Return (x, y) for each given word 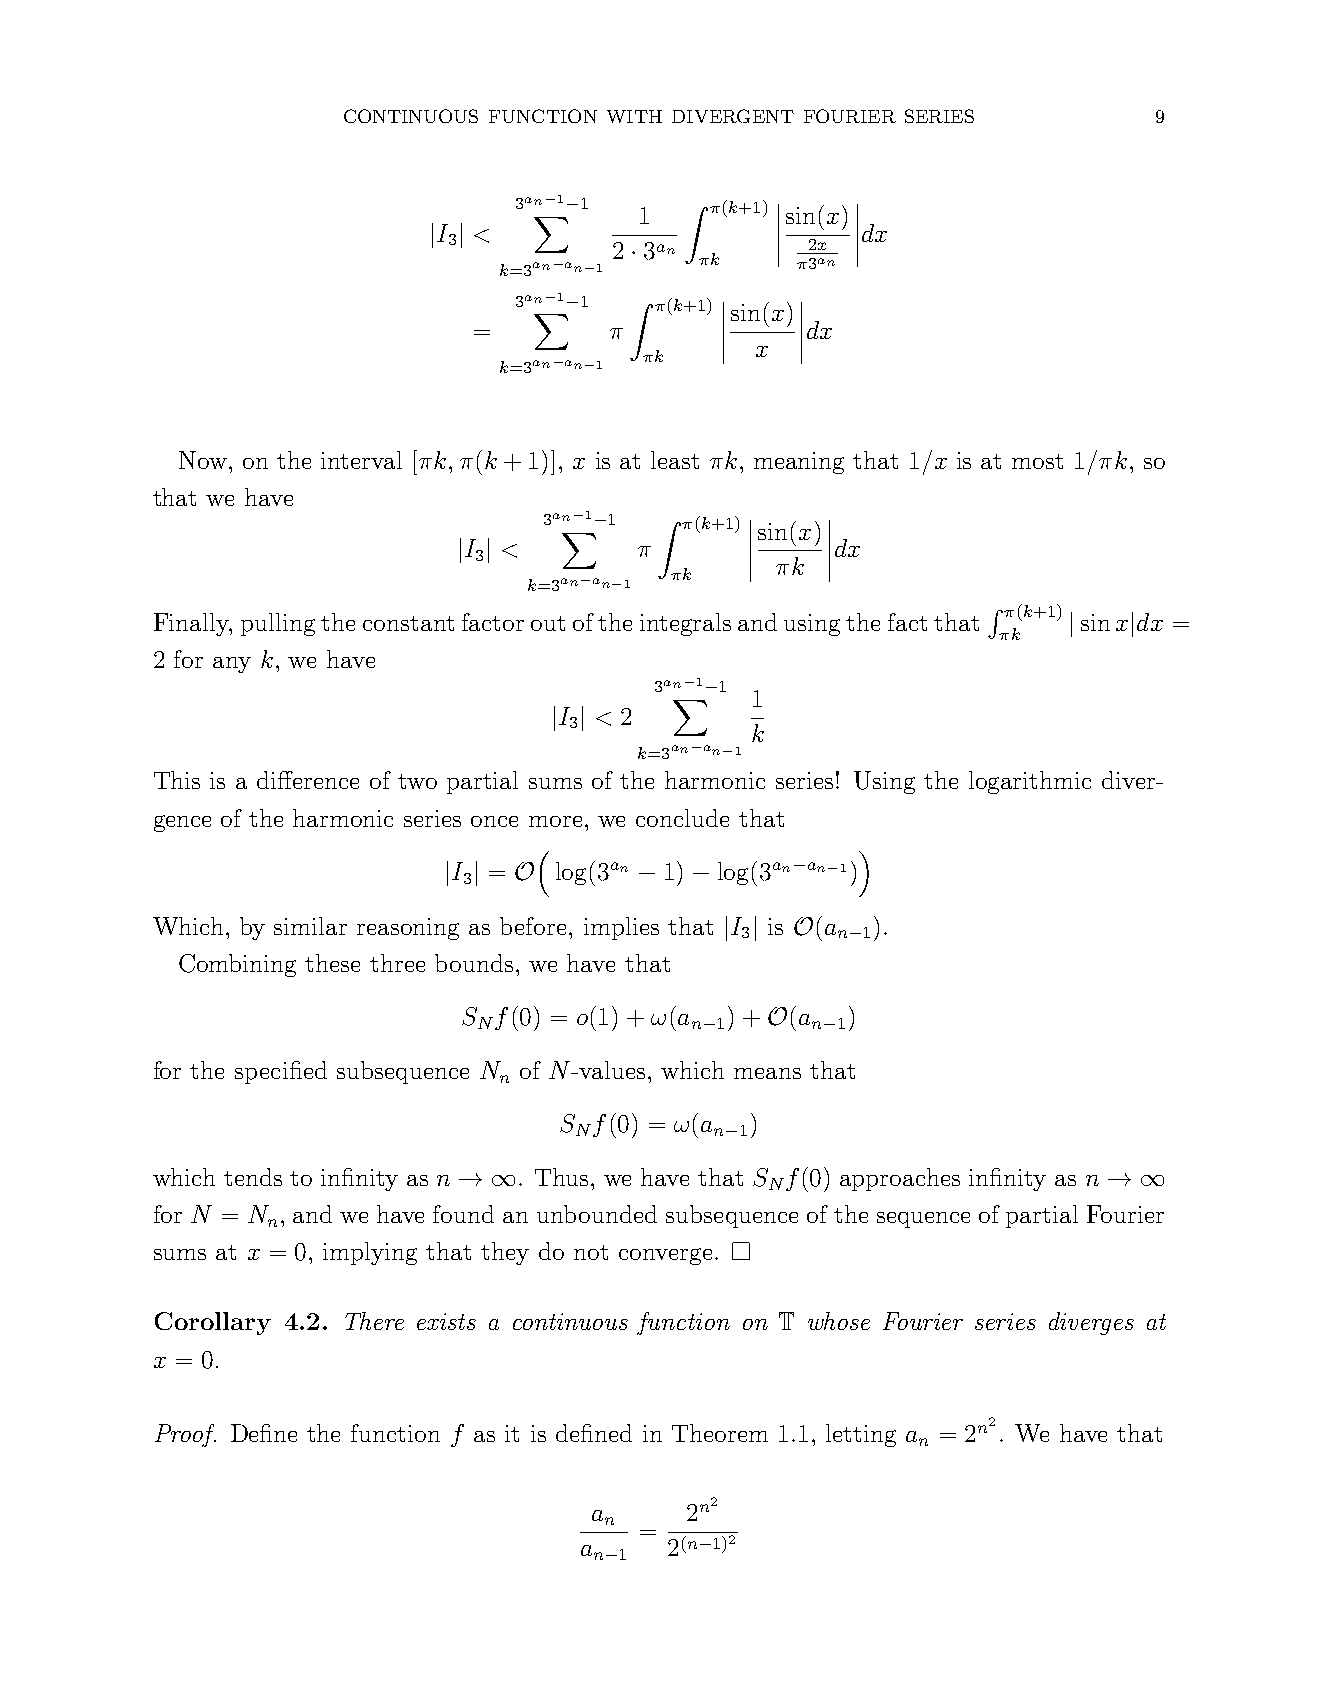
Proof (185, 1435)
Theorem (720, 1433)
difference (308, 780)
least (675, 460)
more (555, 821)
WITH (634, 116)
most (1037, 461)
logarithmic (1030, 782)
